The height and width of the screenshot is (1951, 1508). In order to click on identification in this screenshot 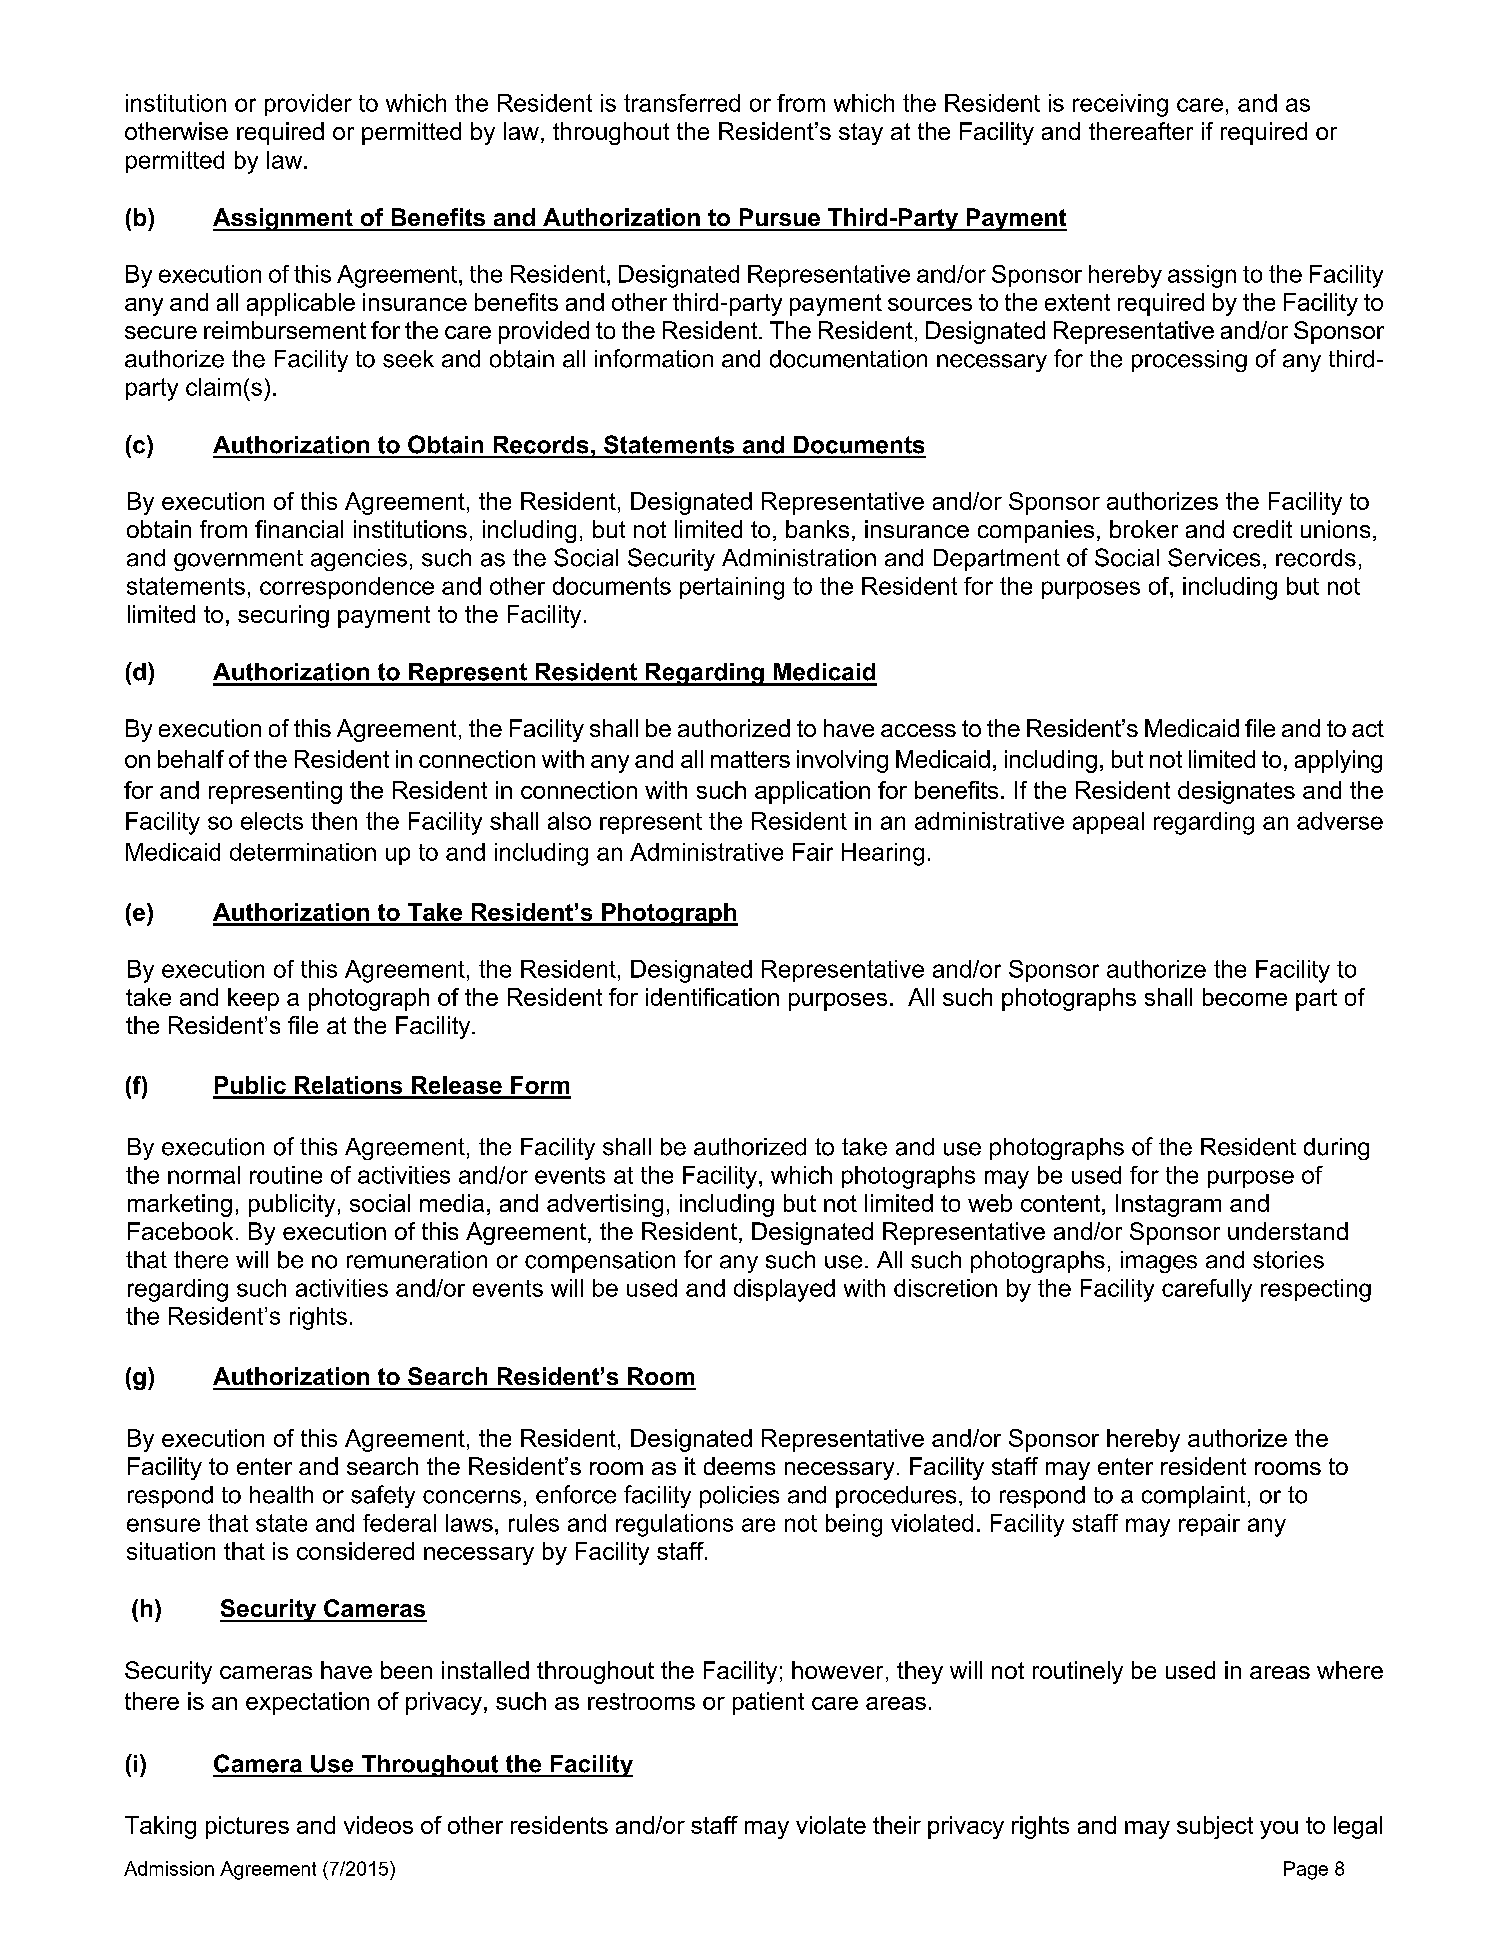, I will do `click(712, 997)`.
